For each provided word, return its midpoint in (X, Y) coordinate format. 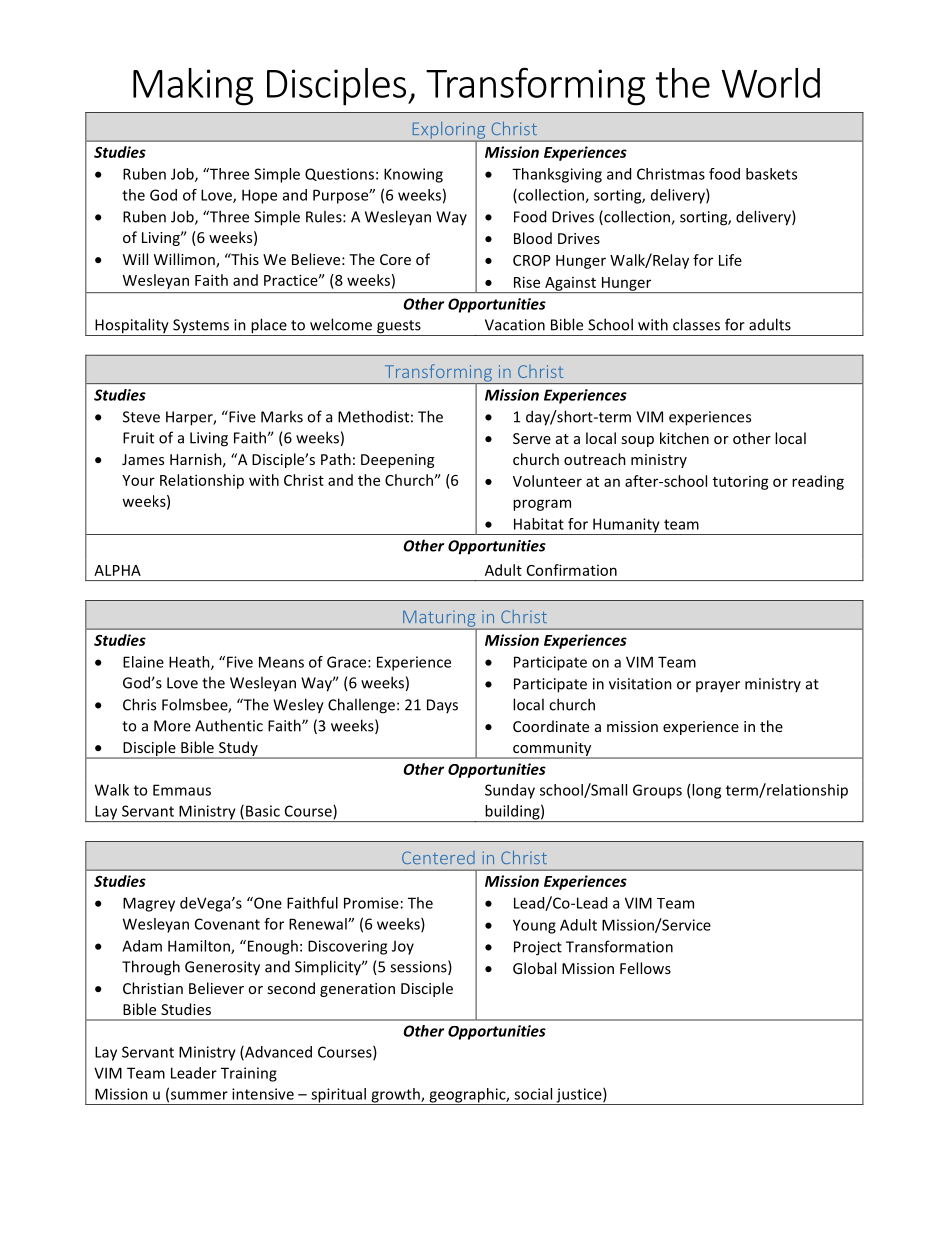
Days (442, 706)
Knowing (413, 175)
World (771, 83)
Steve (141, 417)
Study (238, 749)
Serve (532, 438)
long (706, 791)
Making (193, 87)
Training (249, 1074)
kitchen (684, 438)
